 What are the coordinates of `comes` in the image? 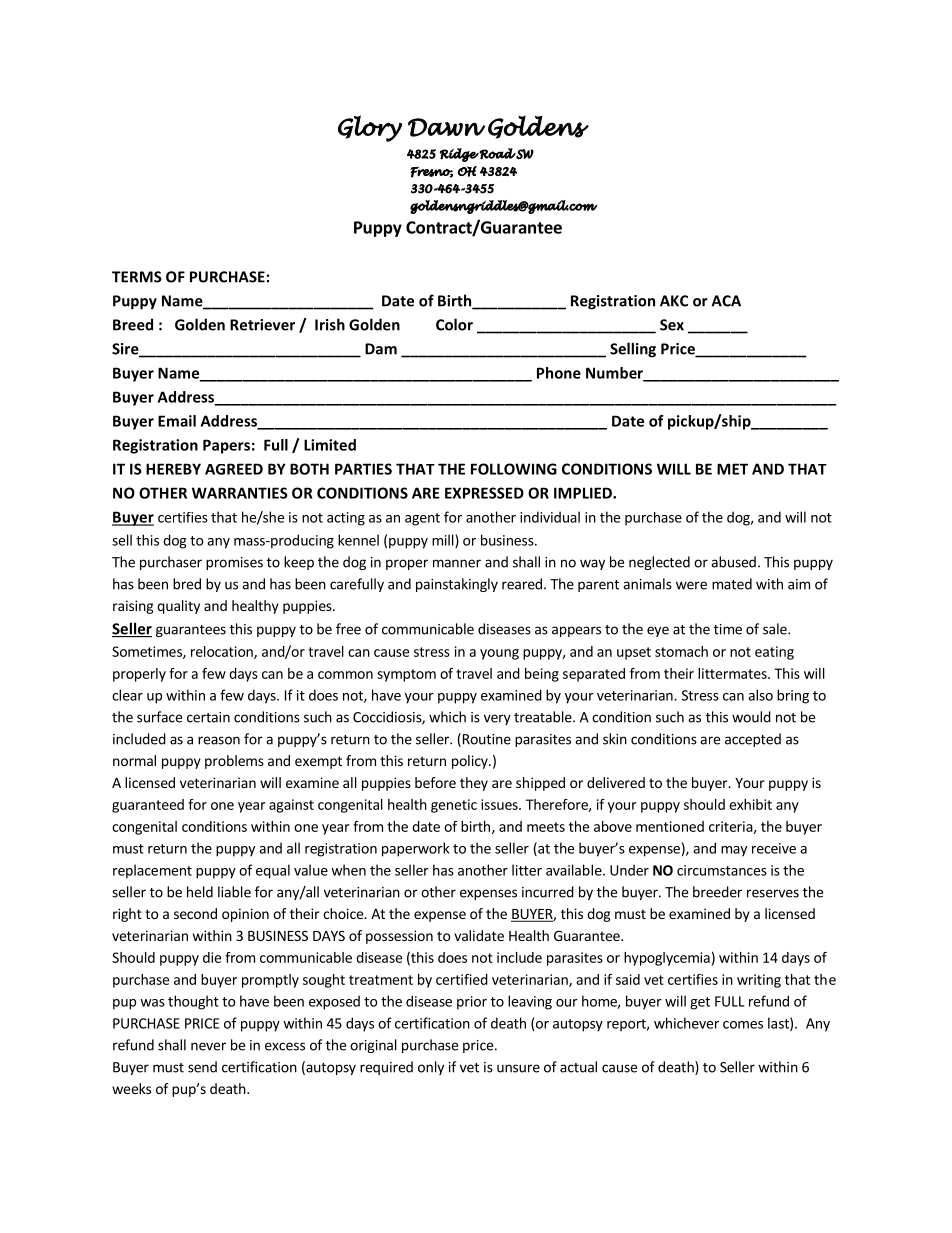 It's located at (743, 1025).
